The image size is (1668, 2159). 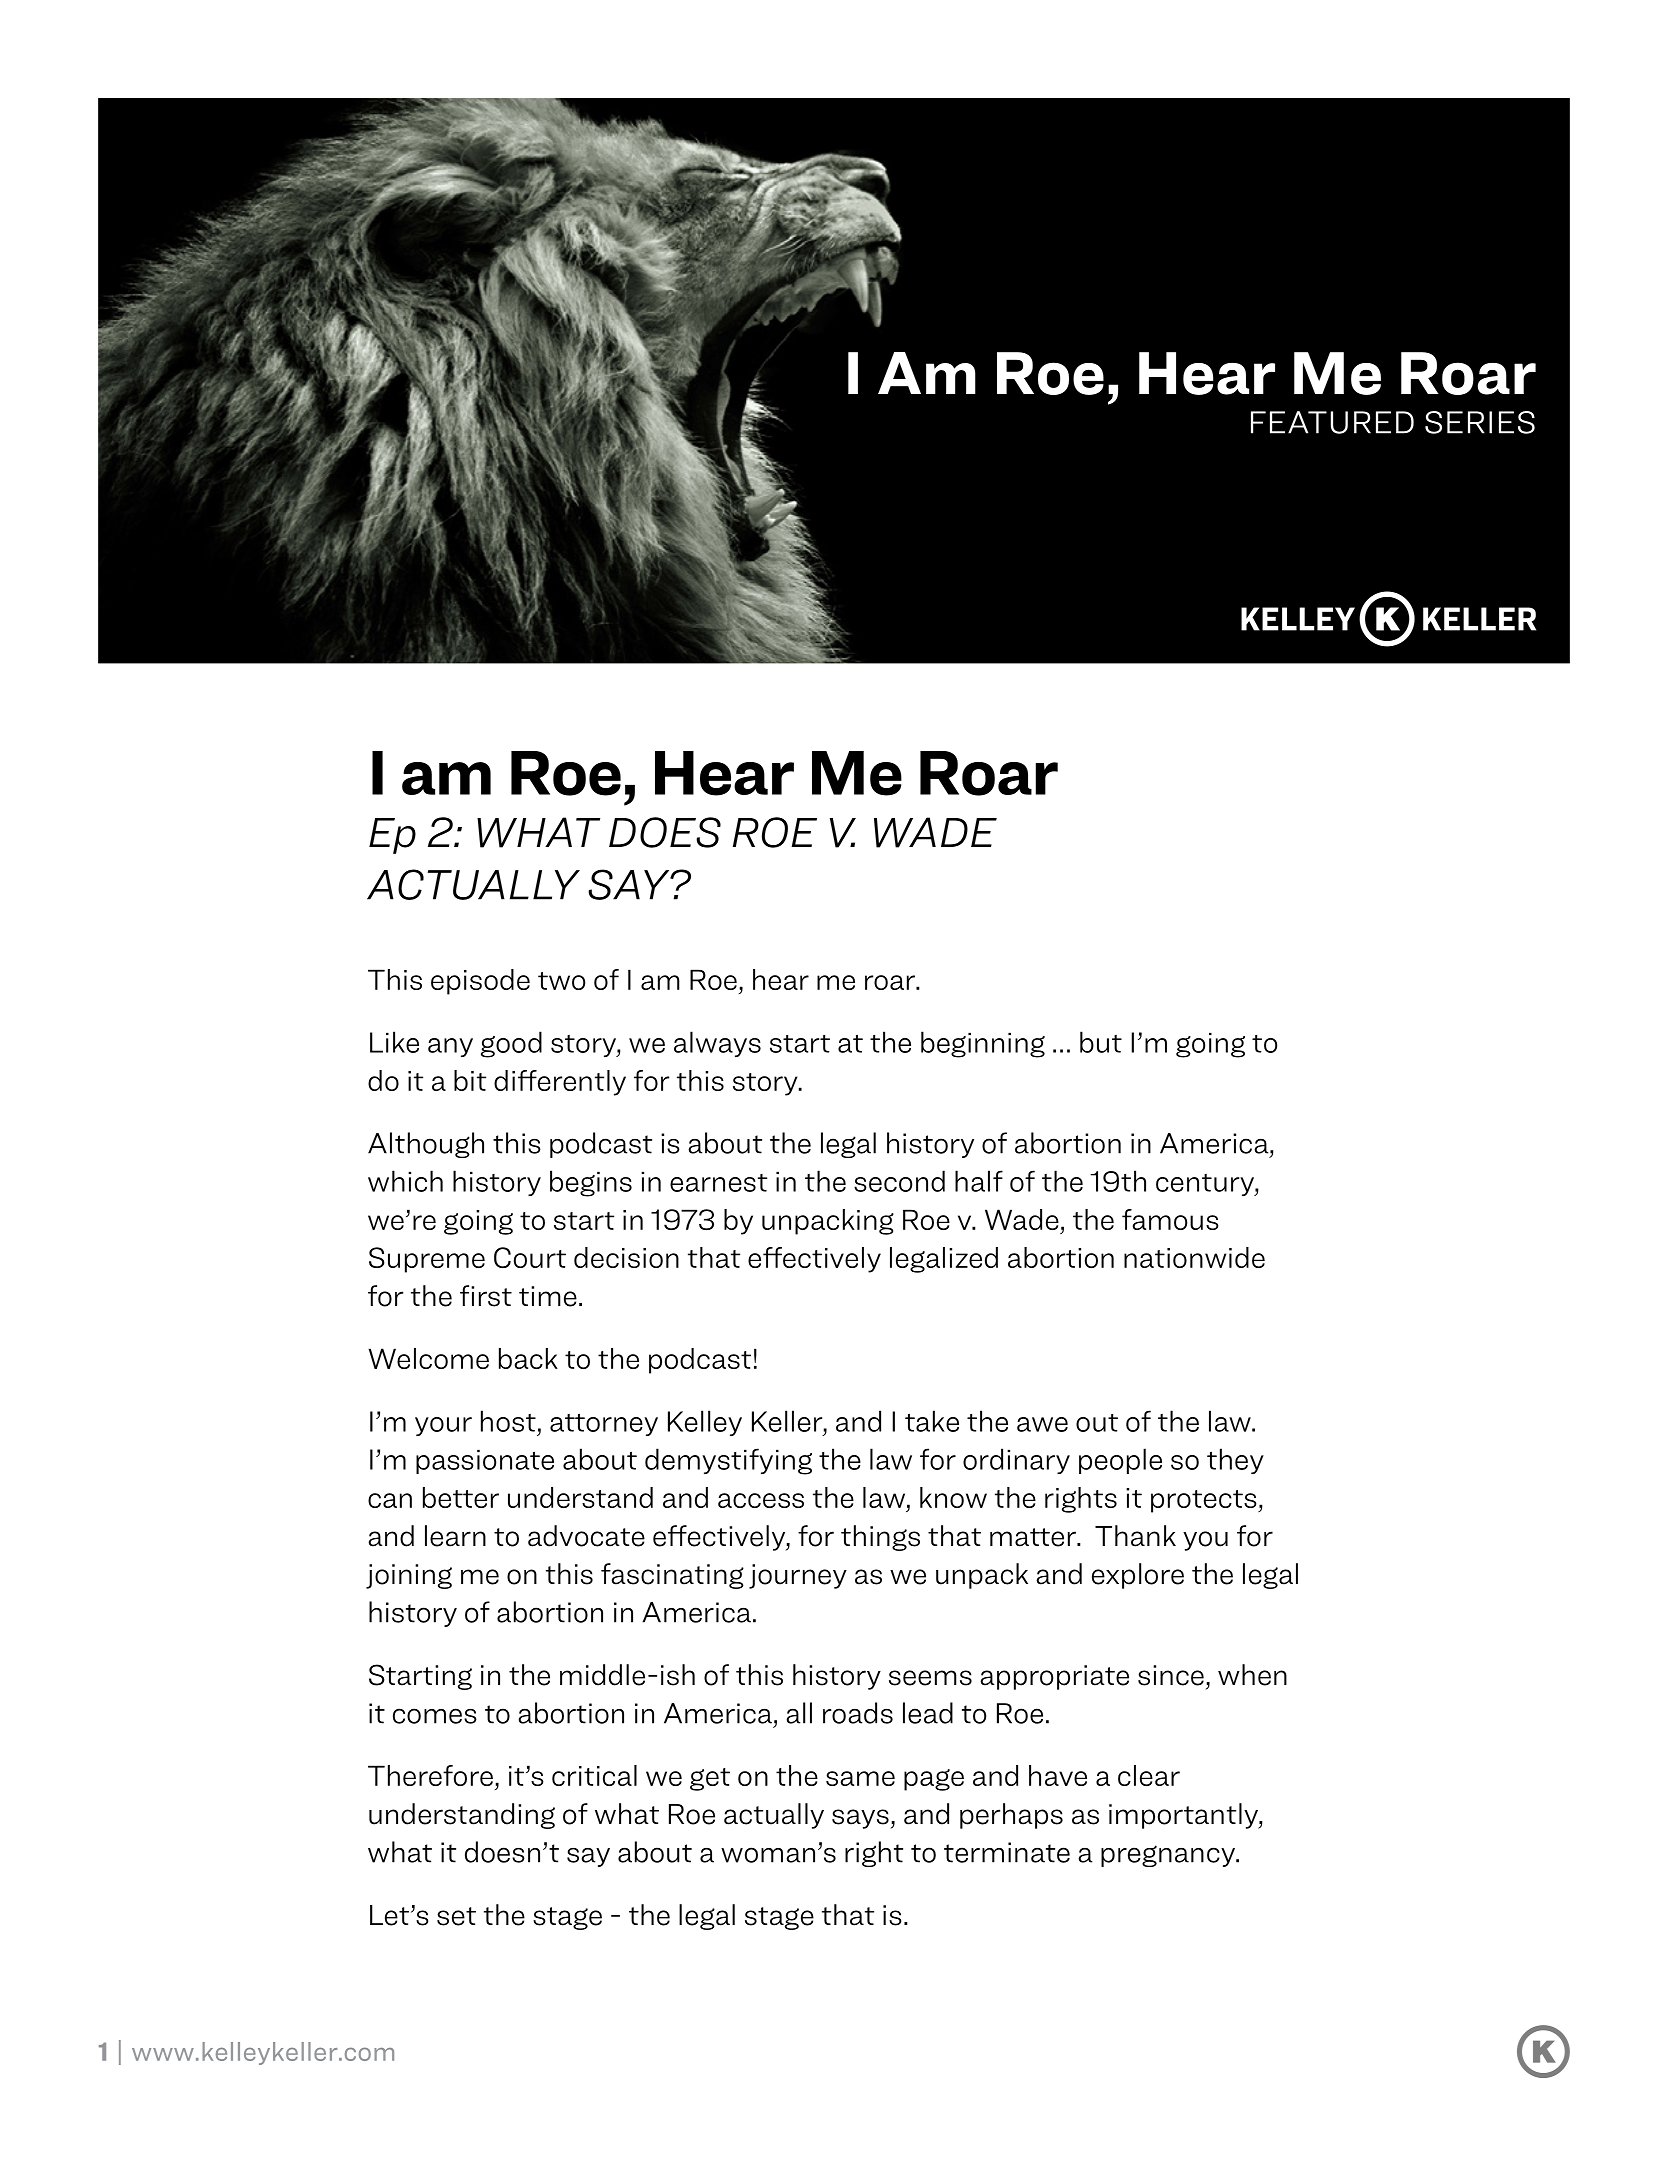 I want to click on terminate, so click(x=1007, y=1852).
